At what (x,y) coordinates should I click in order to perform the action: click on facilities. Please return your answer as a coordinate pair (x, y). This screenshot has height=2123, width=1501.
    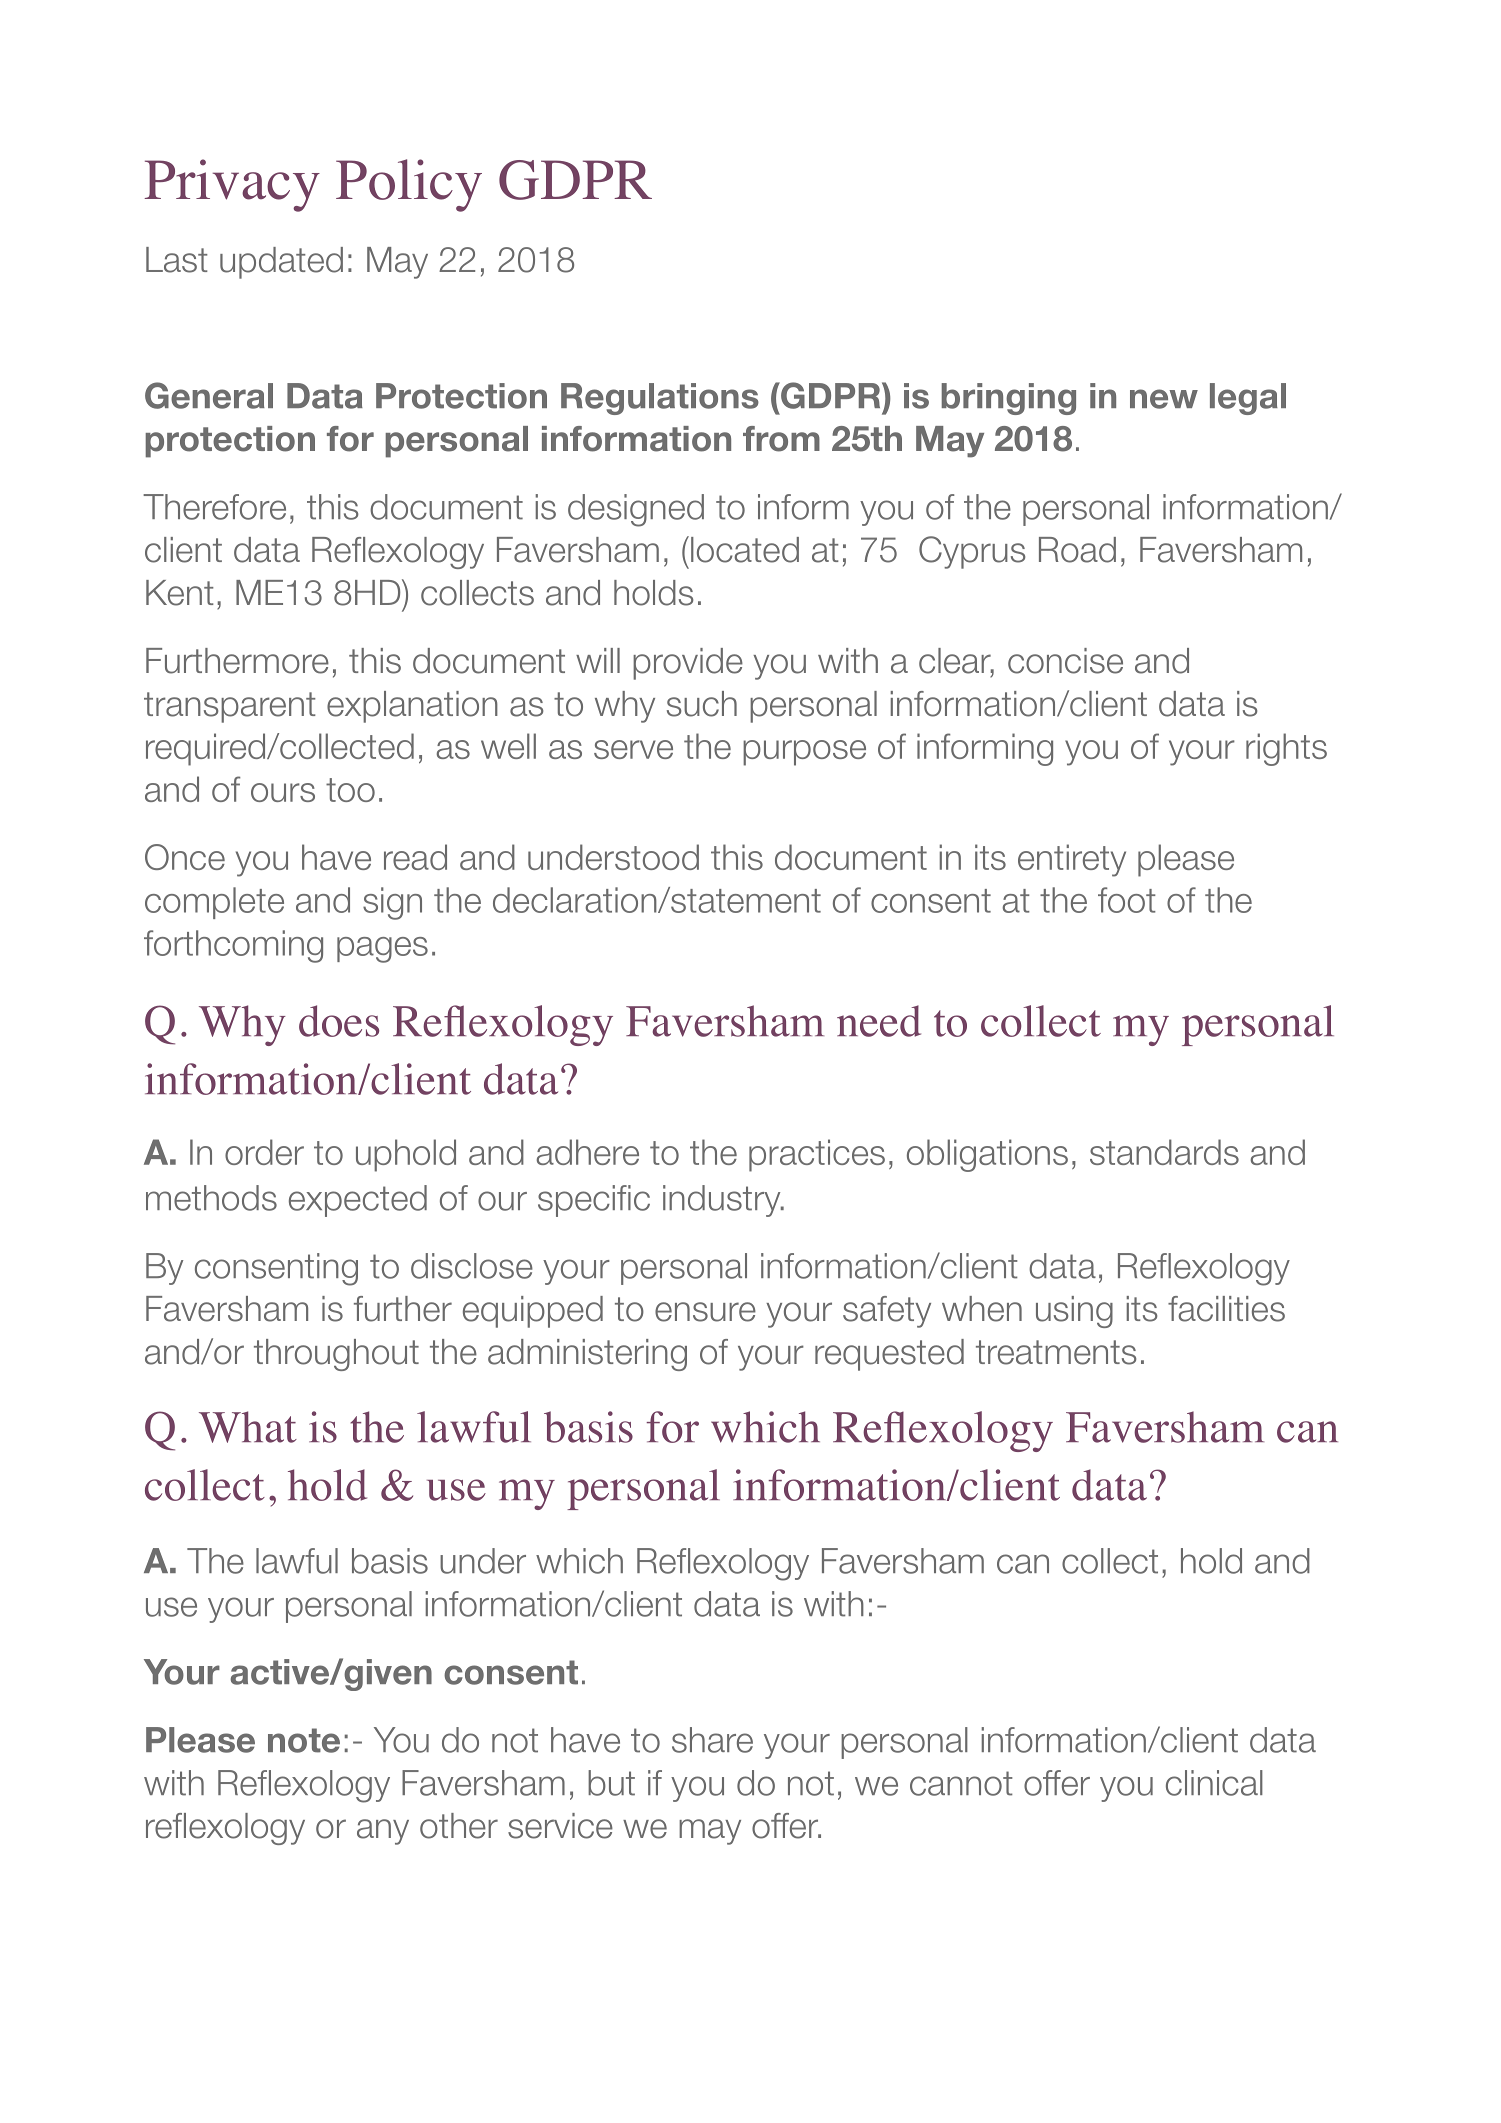
    Looking at the image, I should click on (1226, 1309).
